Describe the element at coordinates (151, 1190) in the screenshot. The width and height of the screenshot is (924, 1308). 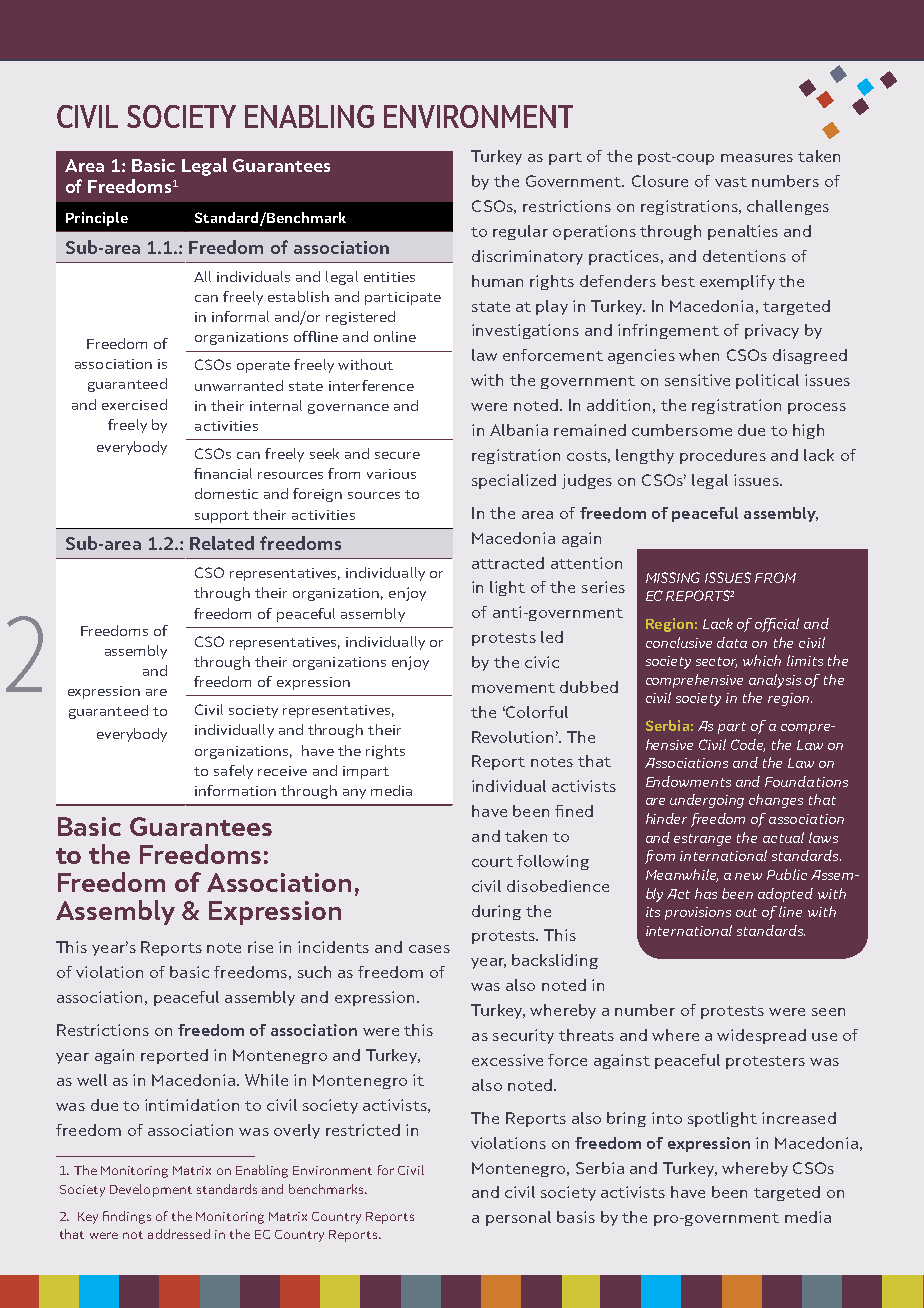
I see `Development` at that location.
